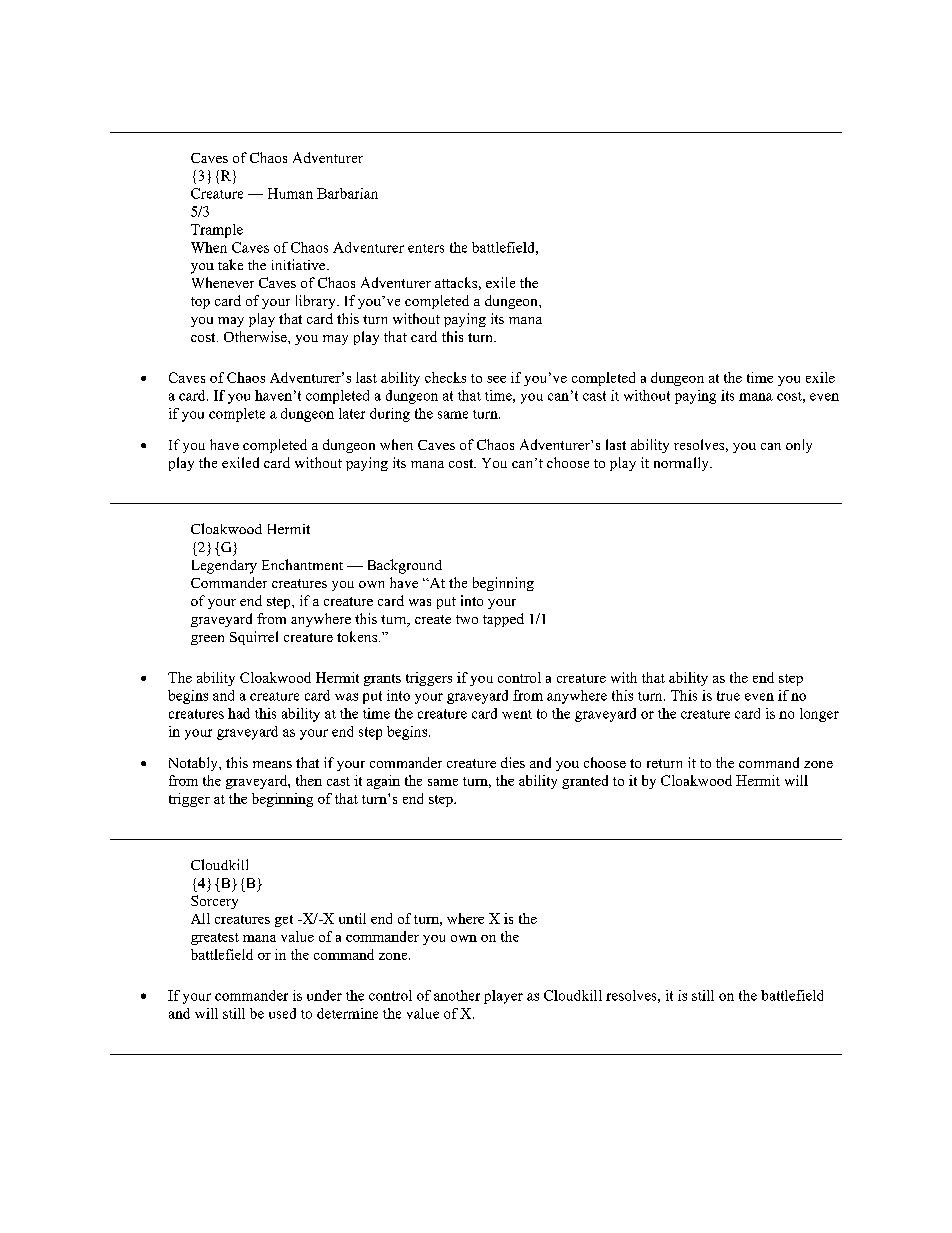  I want to click on later, so click(352, 413).
